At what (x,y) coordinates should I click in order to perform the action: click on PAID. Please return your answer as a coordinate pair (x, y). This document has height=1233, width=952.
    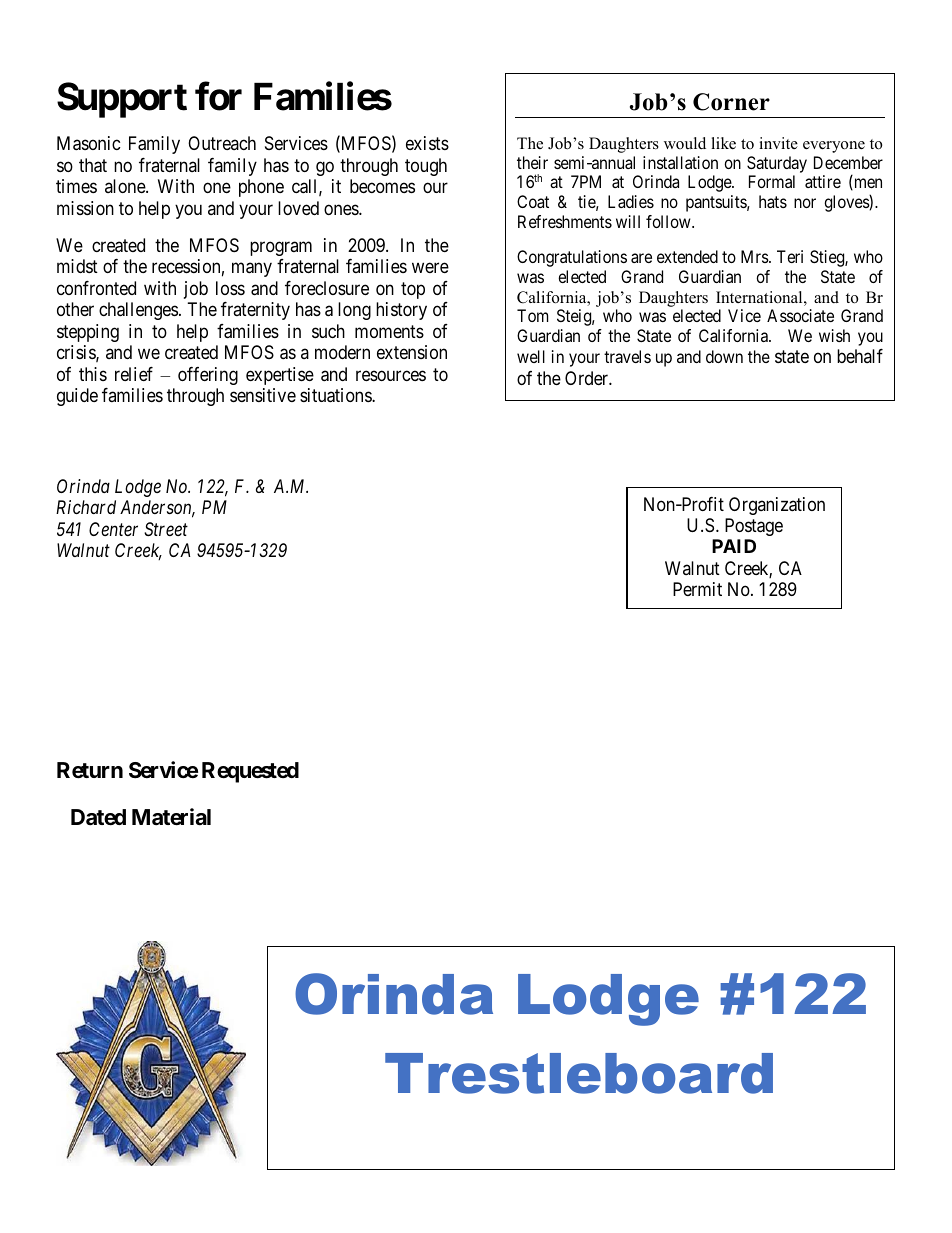
    Looking at the image, I should click on (734, 546).
